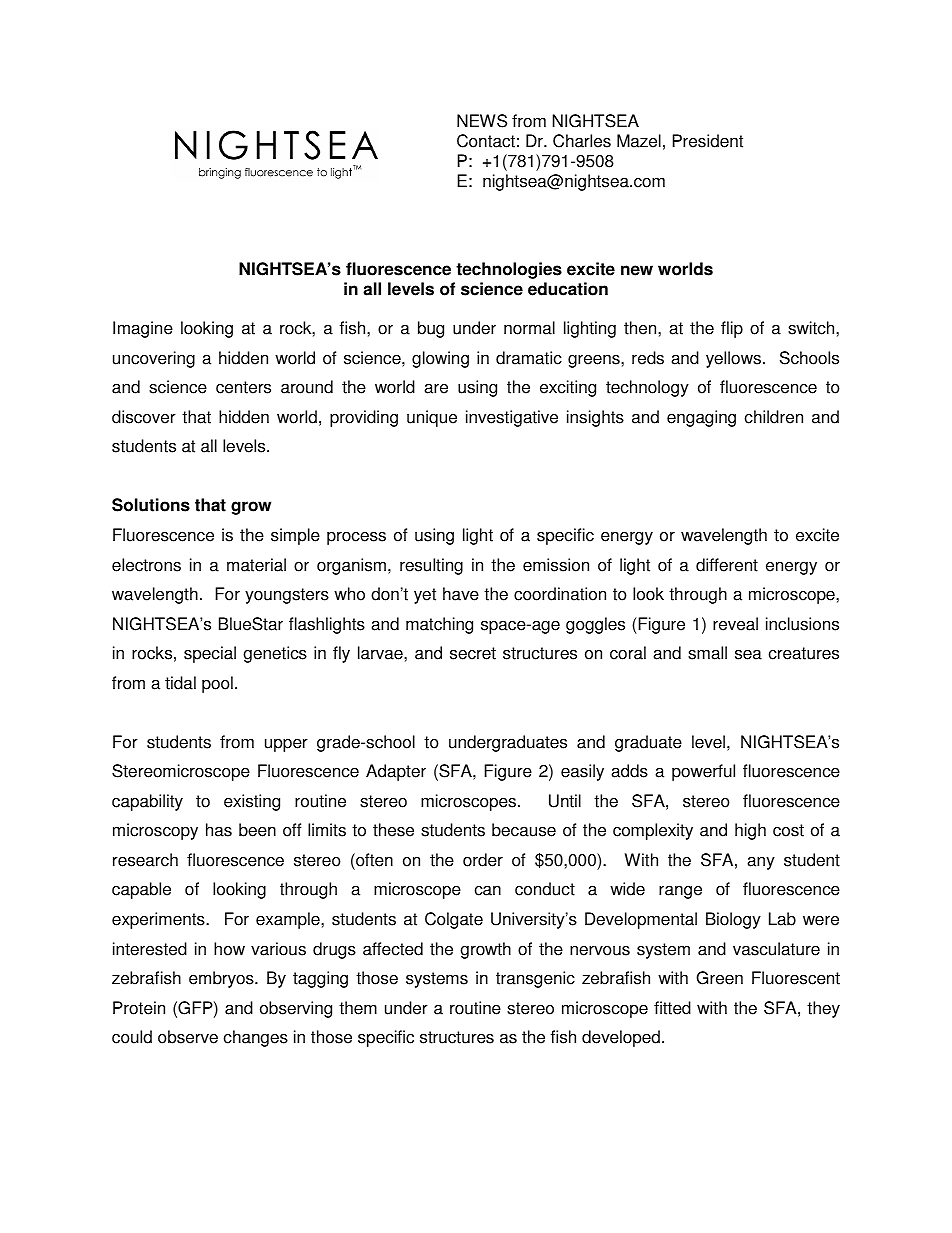 The width and height of the page is (952, 1233). What do you see at coordinates (582, 141) in the page?
I see `Charles` at bounding box center [582, 141].
